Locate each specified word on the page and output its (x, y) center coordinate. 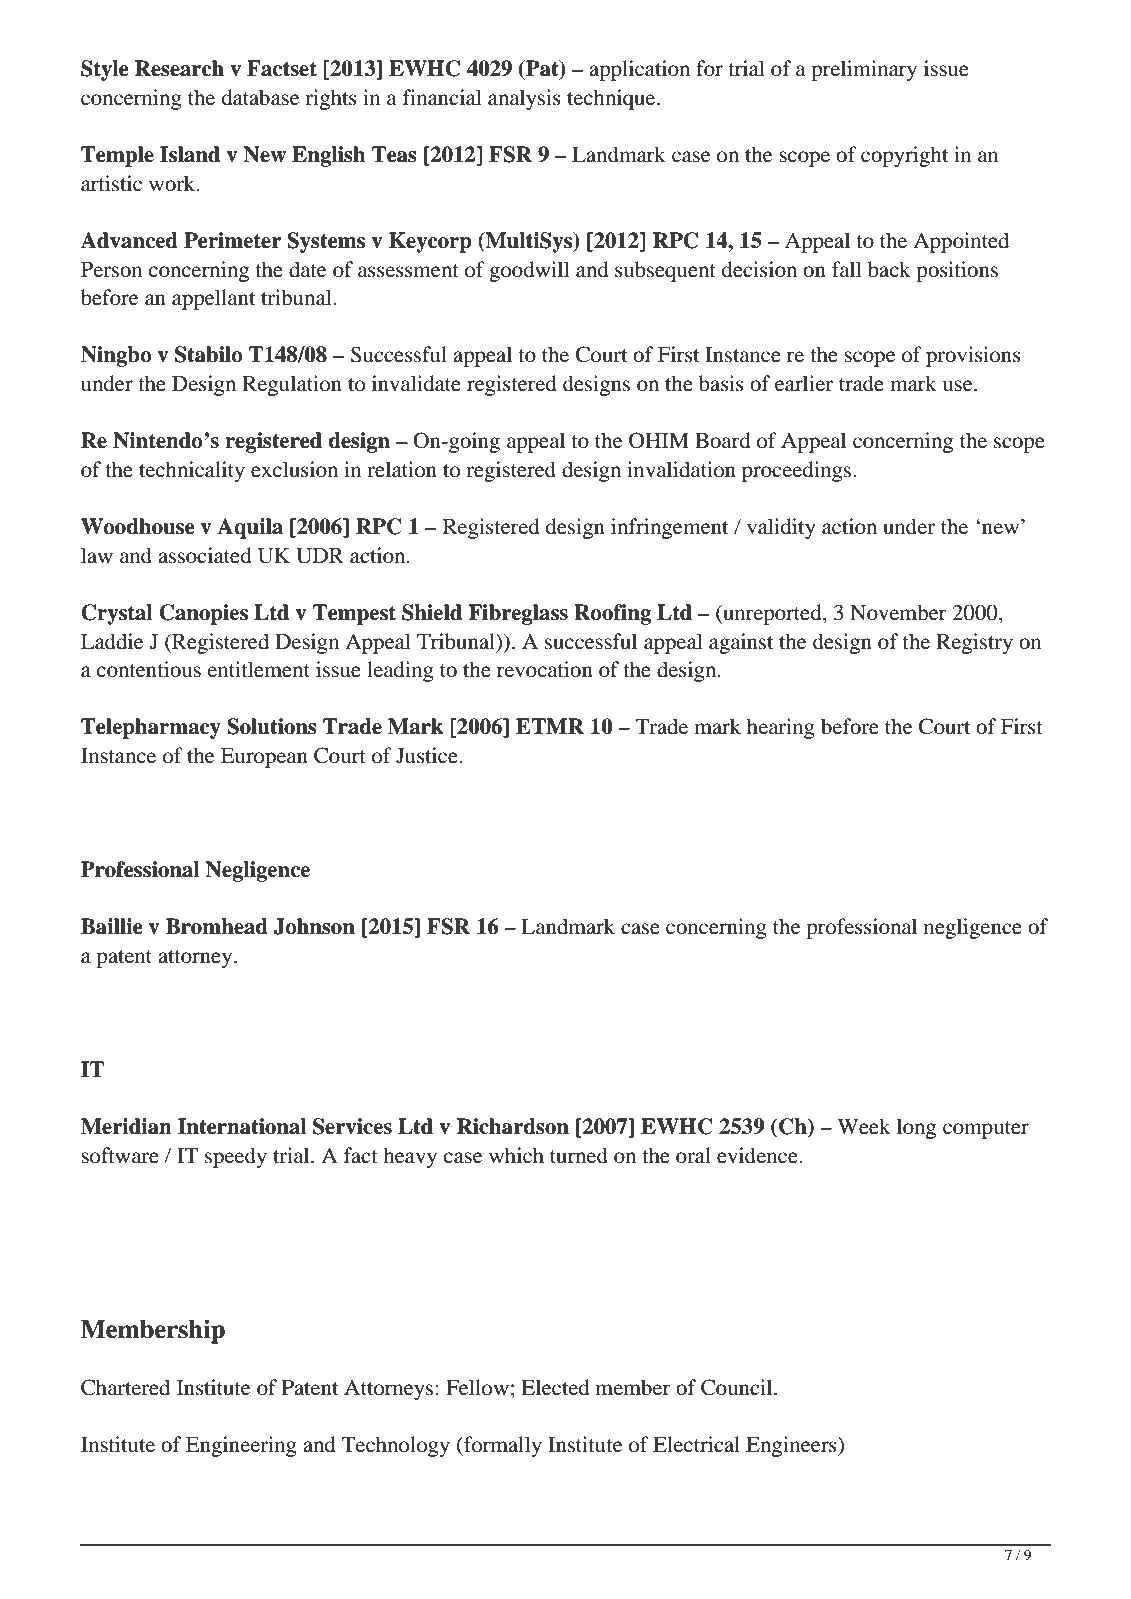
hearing (781, 728)
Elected (555, 1387)
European (264, 758)
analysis (524, 99)
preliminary (864, 70)
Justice (428, 755)
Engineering (241, 1446)
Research (179, 68)
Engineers (792, 1446)
